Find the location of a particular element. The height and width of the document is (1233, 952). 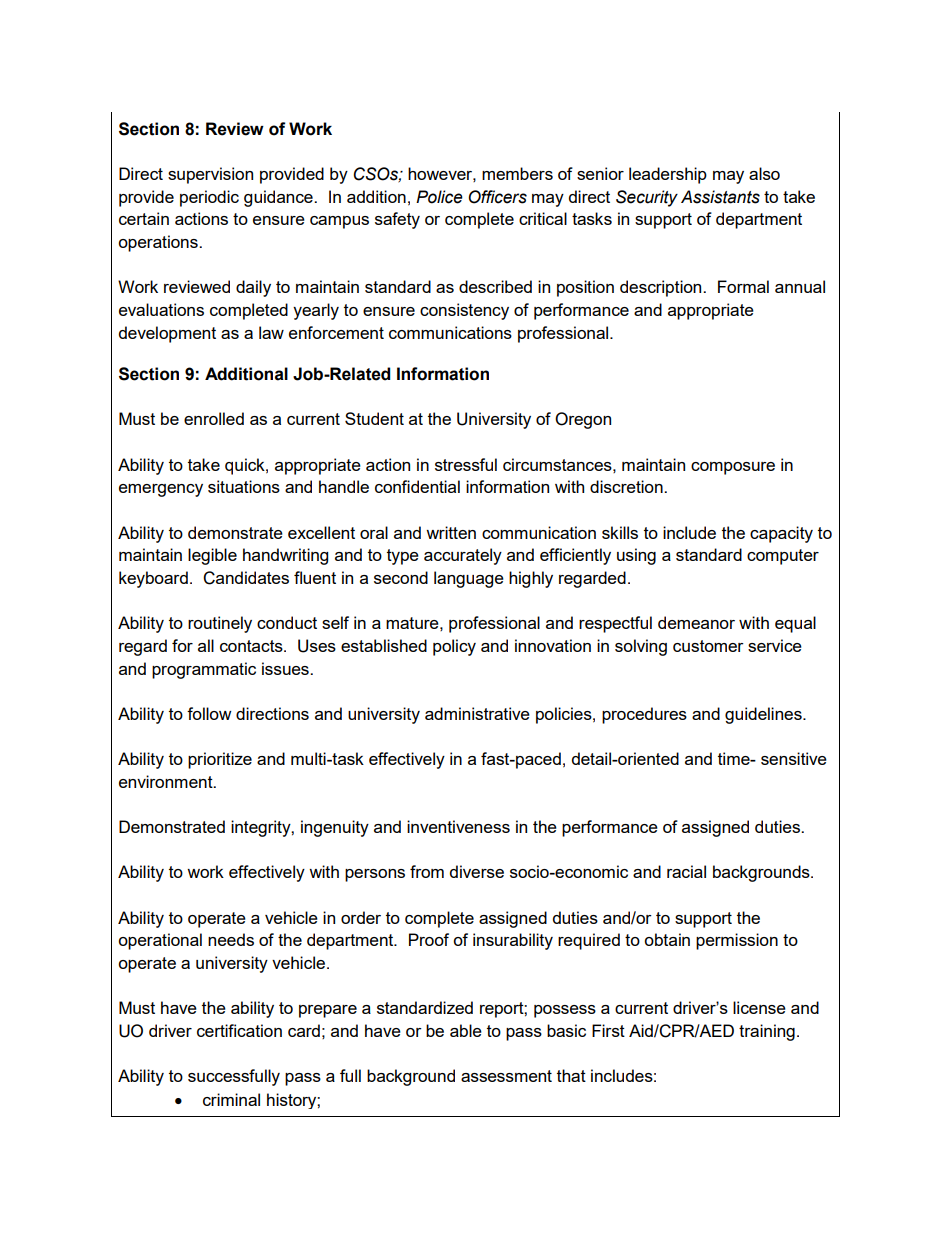

policy is located at coordinates (454, 647).
